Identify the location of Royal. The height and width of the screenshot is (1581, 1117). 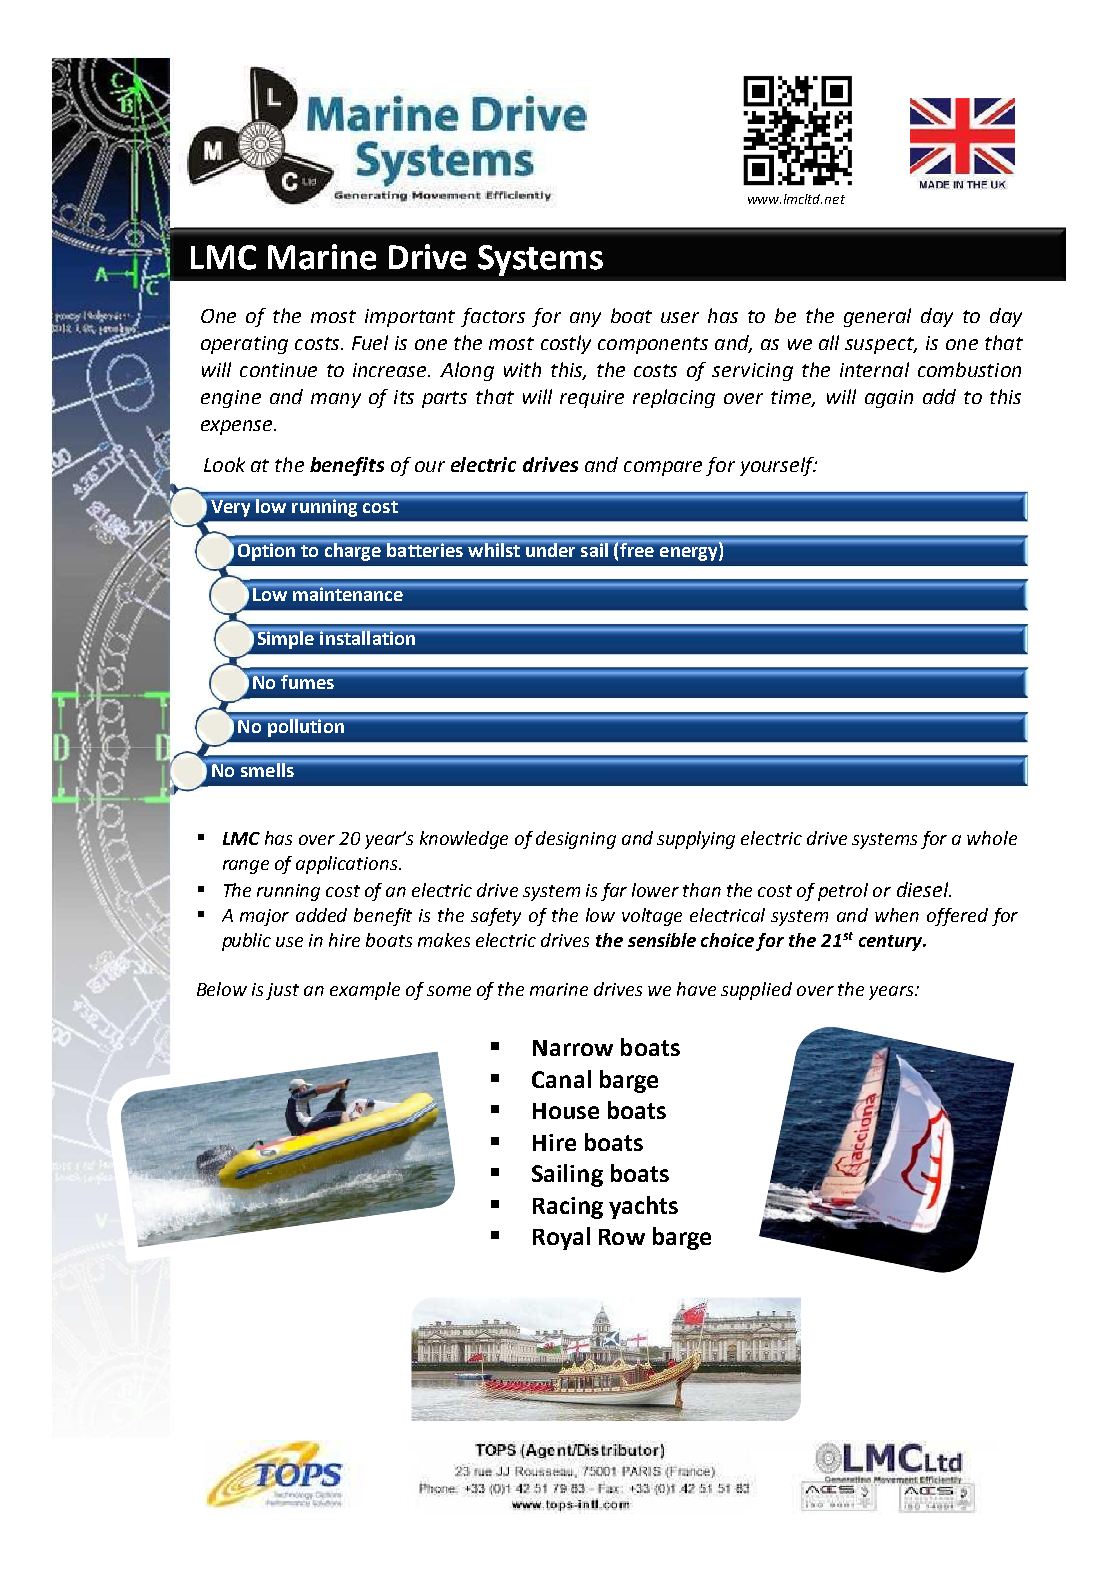
(561, 1238).
